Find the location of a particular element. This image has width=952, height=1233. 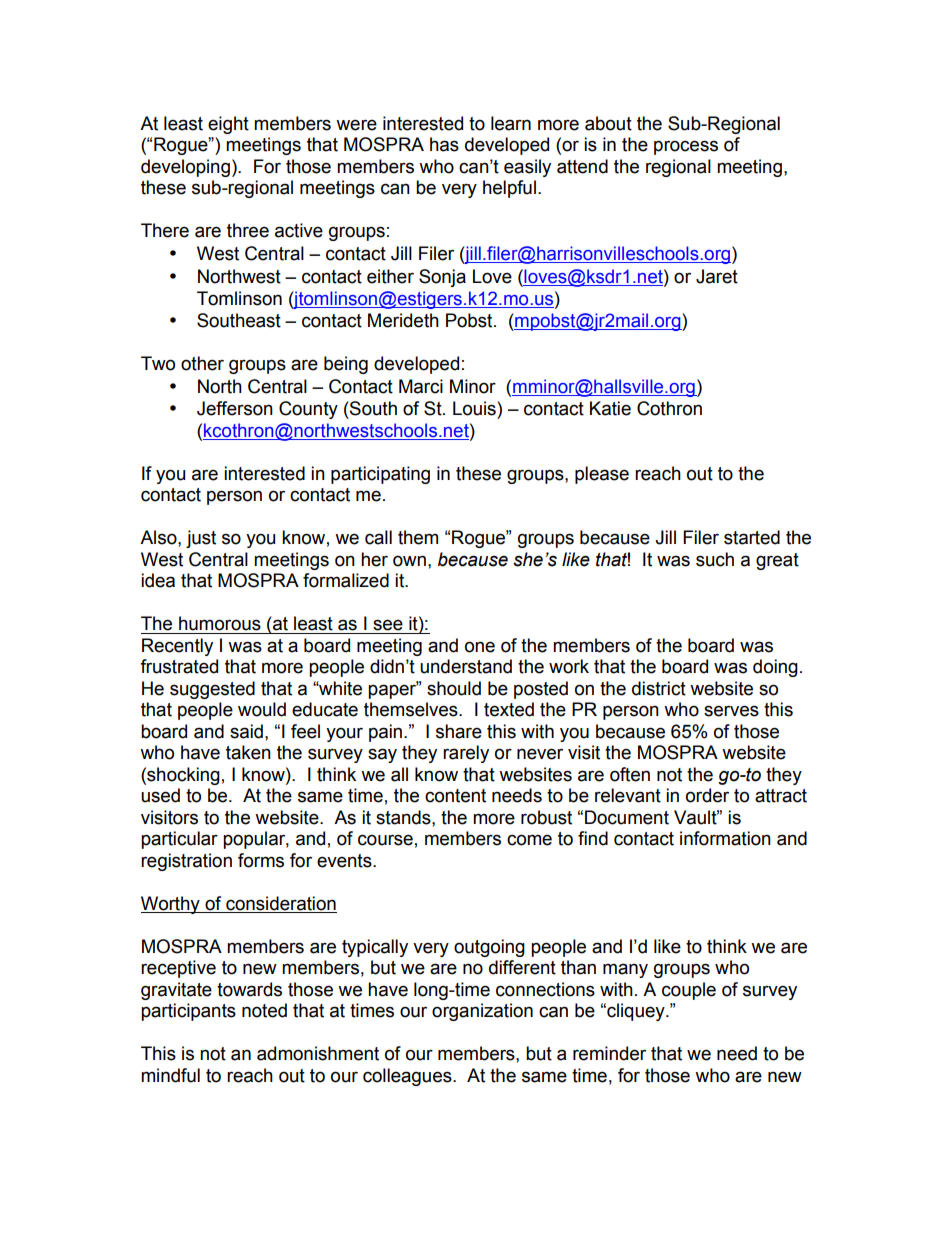

couple is located at coordinates (689, 991).
